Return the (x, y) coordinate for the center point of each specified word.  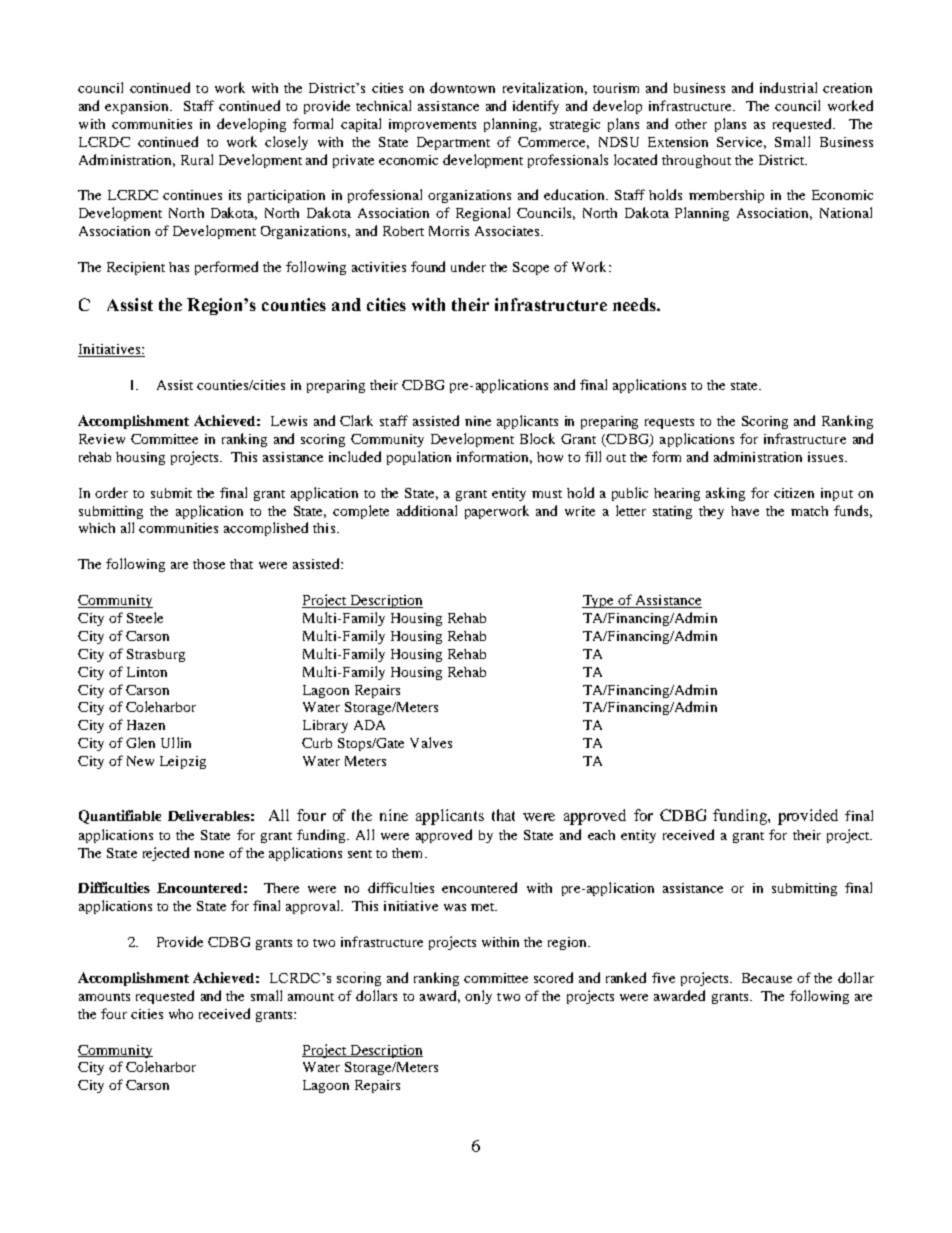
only (478, 997)
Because (767, 978)
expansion (138, 107)
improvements (432, 125)
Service (741, 143)
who (181, 1014)
